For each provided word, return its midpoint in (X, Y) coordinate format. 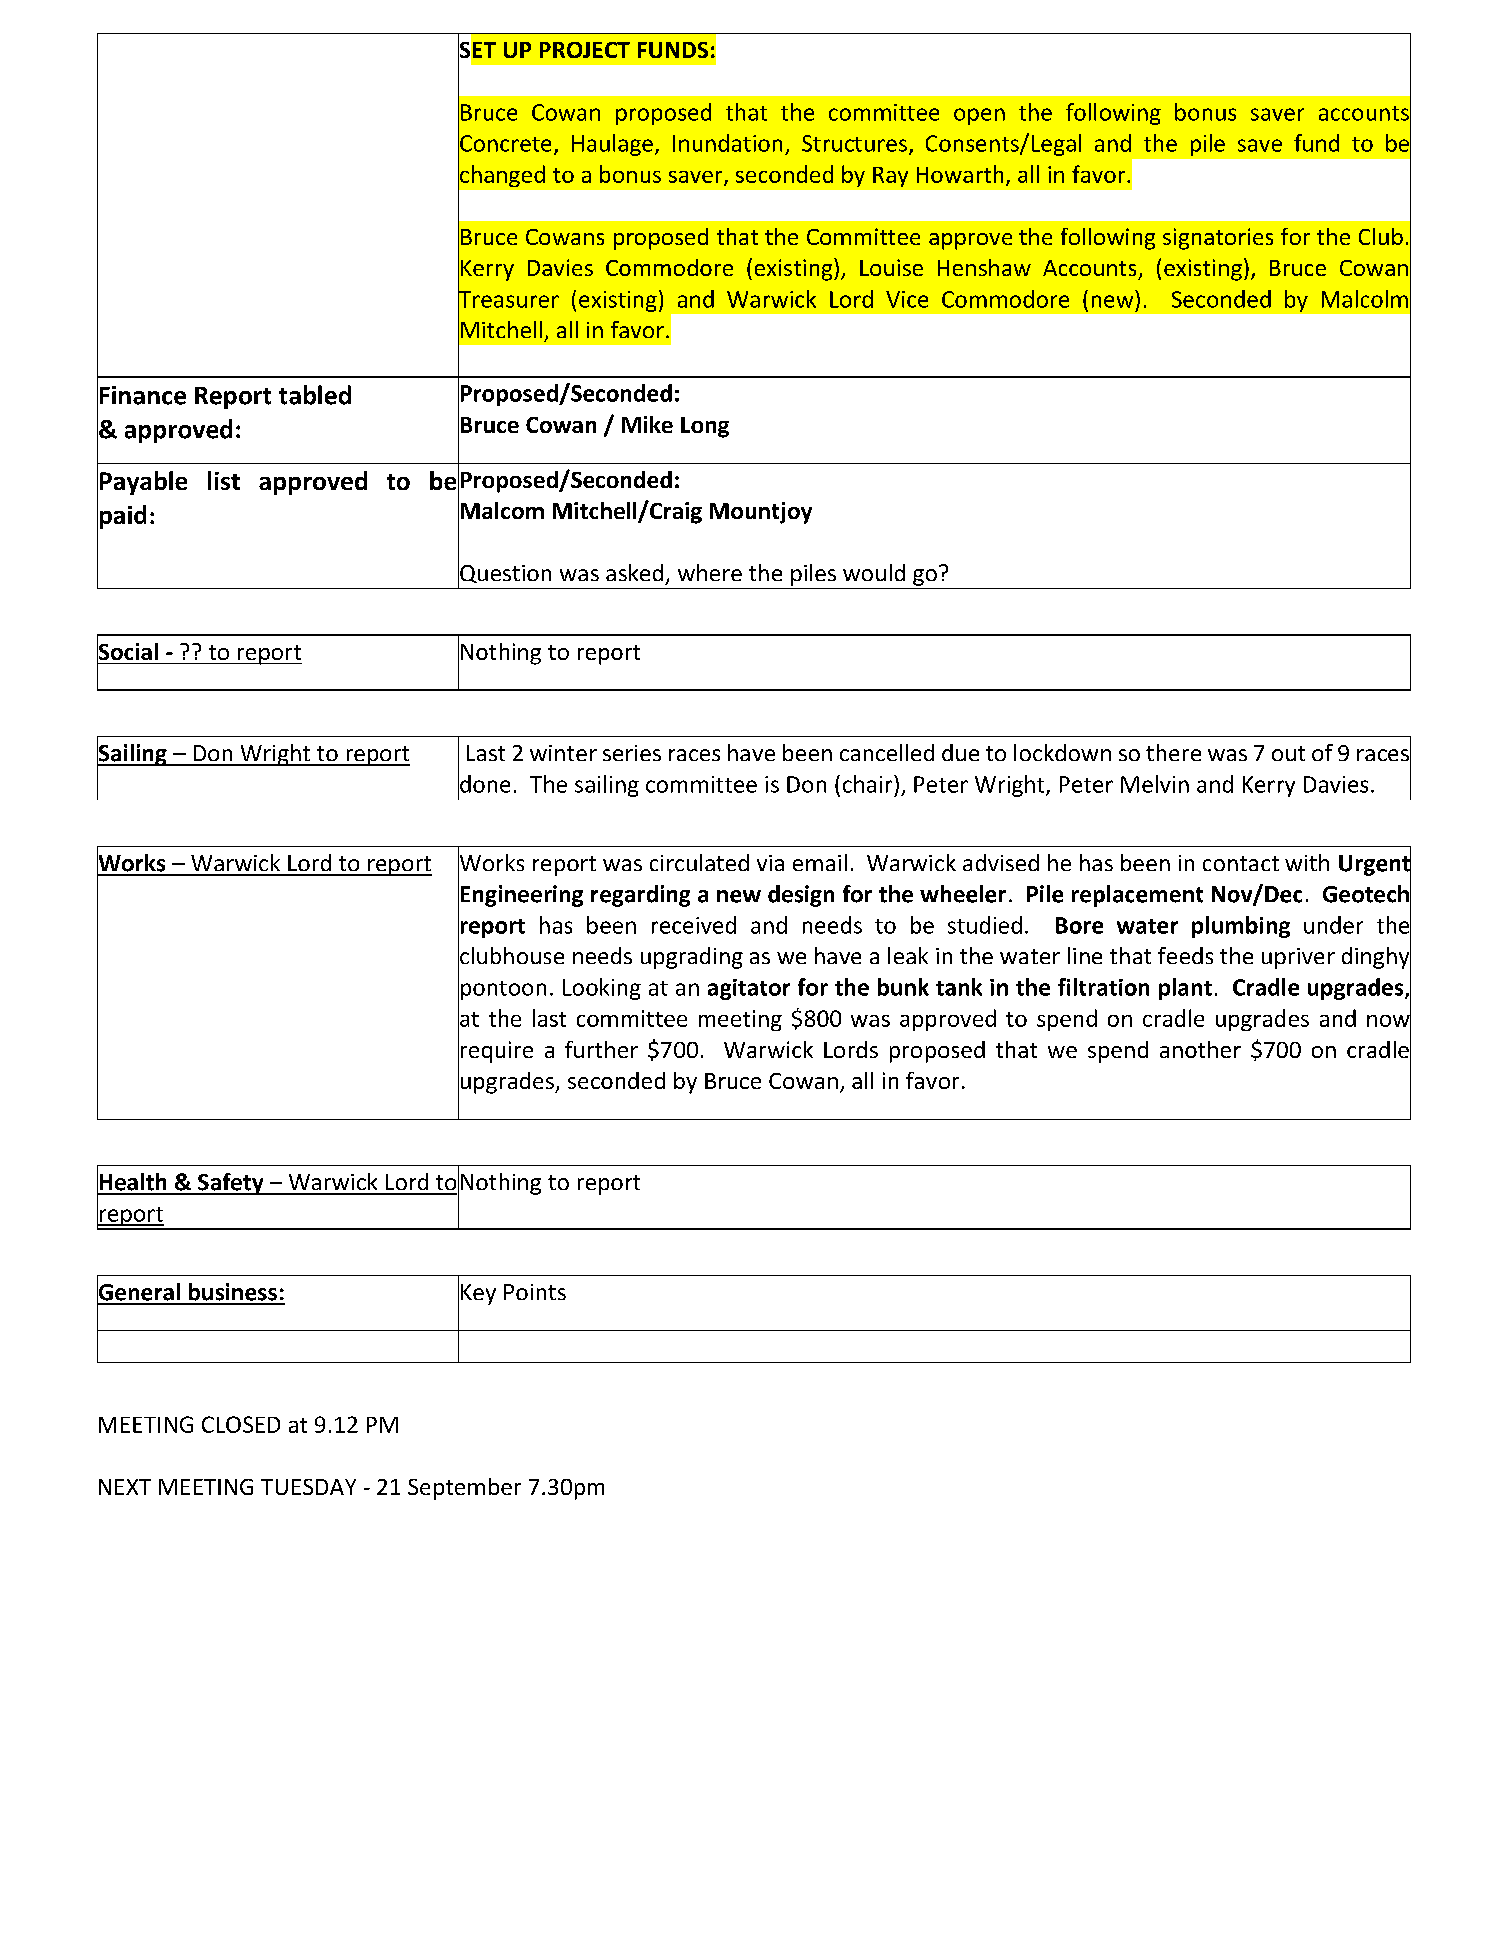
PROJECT (585, 50)
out (1288, 753)
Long (705, 427)
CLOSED (241, 1424)
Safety (231, 1184)
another (1200, 1049)
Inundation (727, 143)
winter (563, 753)
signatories (1218, 239)
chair (869, 784)
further (601, 1049)
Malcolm (1365, 299)
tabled (315, 395)
